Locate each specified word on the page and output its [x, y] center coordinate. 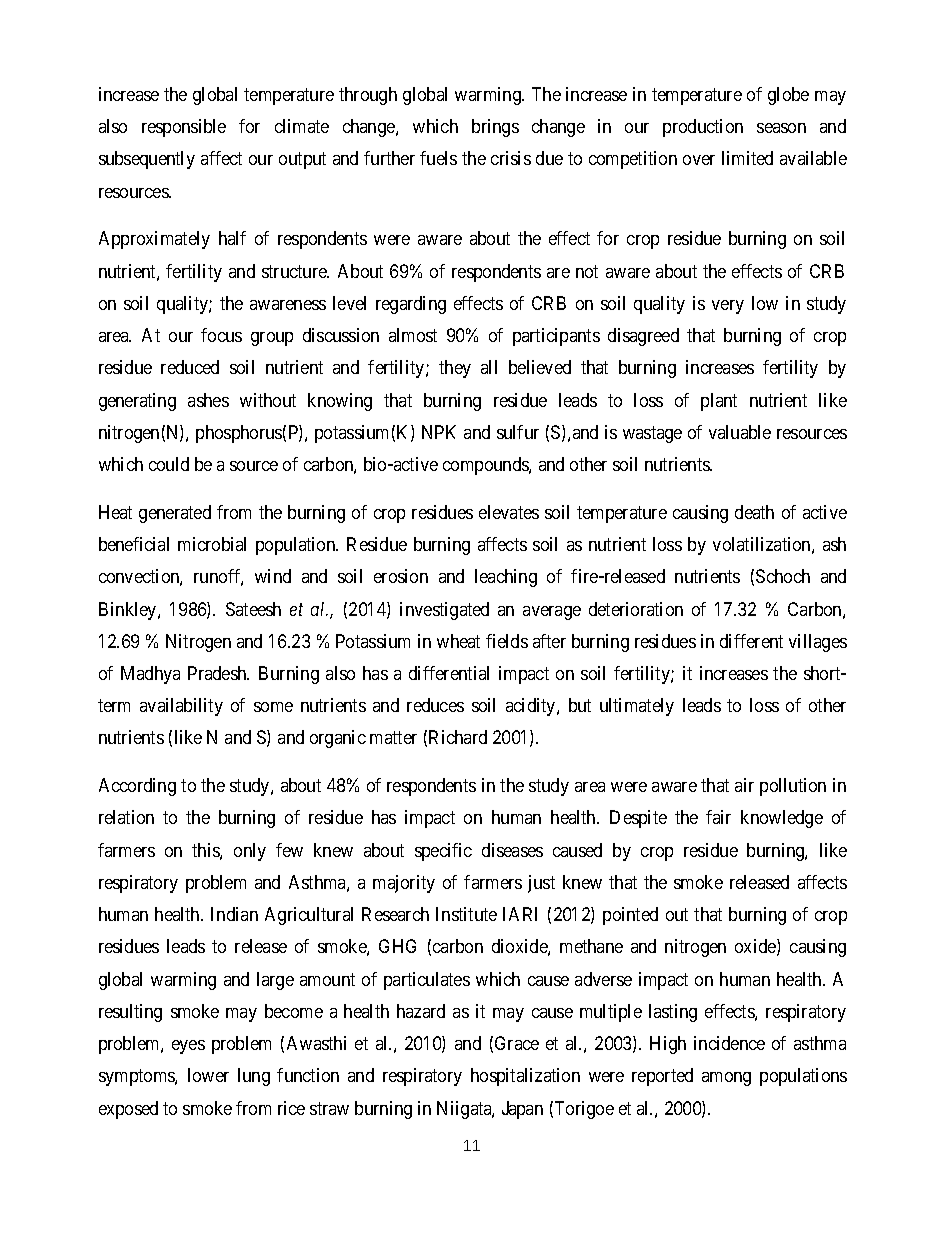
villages [818, 643]
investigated [444, 611]
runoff [218, 577]
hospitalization [525, 1077]
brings [495, 128]
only [250, 852]
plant [719, 402]
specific [443, 852]
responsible [184, 128]
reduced [190, 367]
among [726, 1079]
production [703, 128]
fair [718, 817]
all [489, 367]
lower [208, 1075]
